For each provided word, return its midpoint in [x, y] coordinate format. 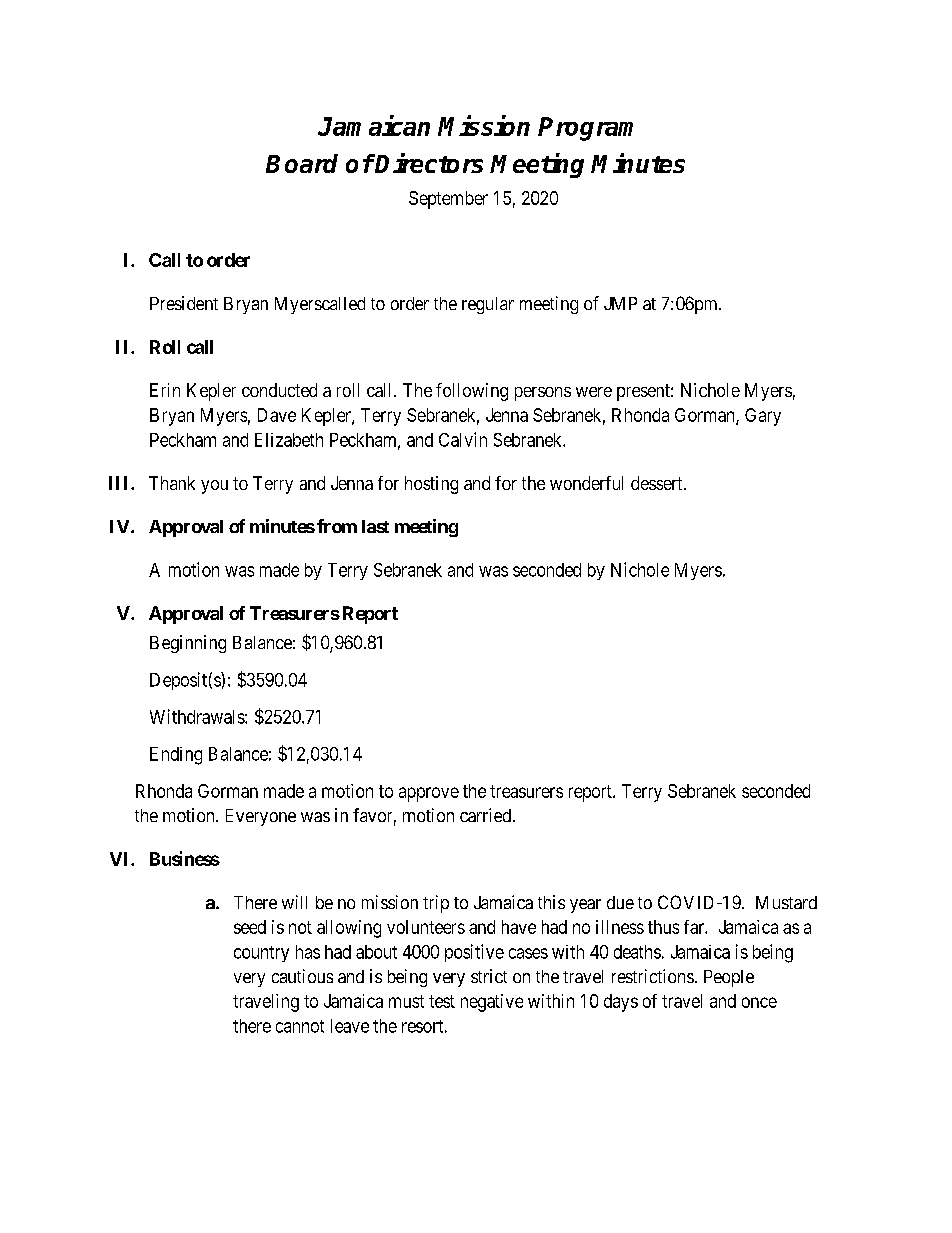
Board [302, 163]
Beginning [188, 644]
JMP [620, 303]
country [261, 954]
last [375, 526]
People [729, 978]
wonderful [586, 483]
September [448, 200]
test [442, 1001]
